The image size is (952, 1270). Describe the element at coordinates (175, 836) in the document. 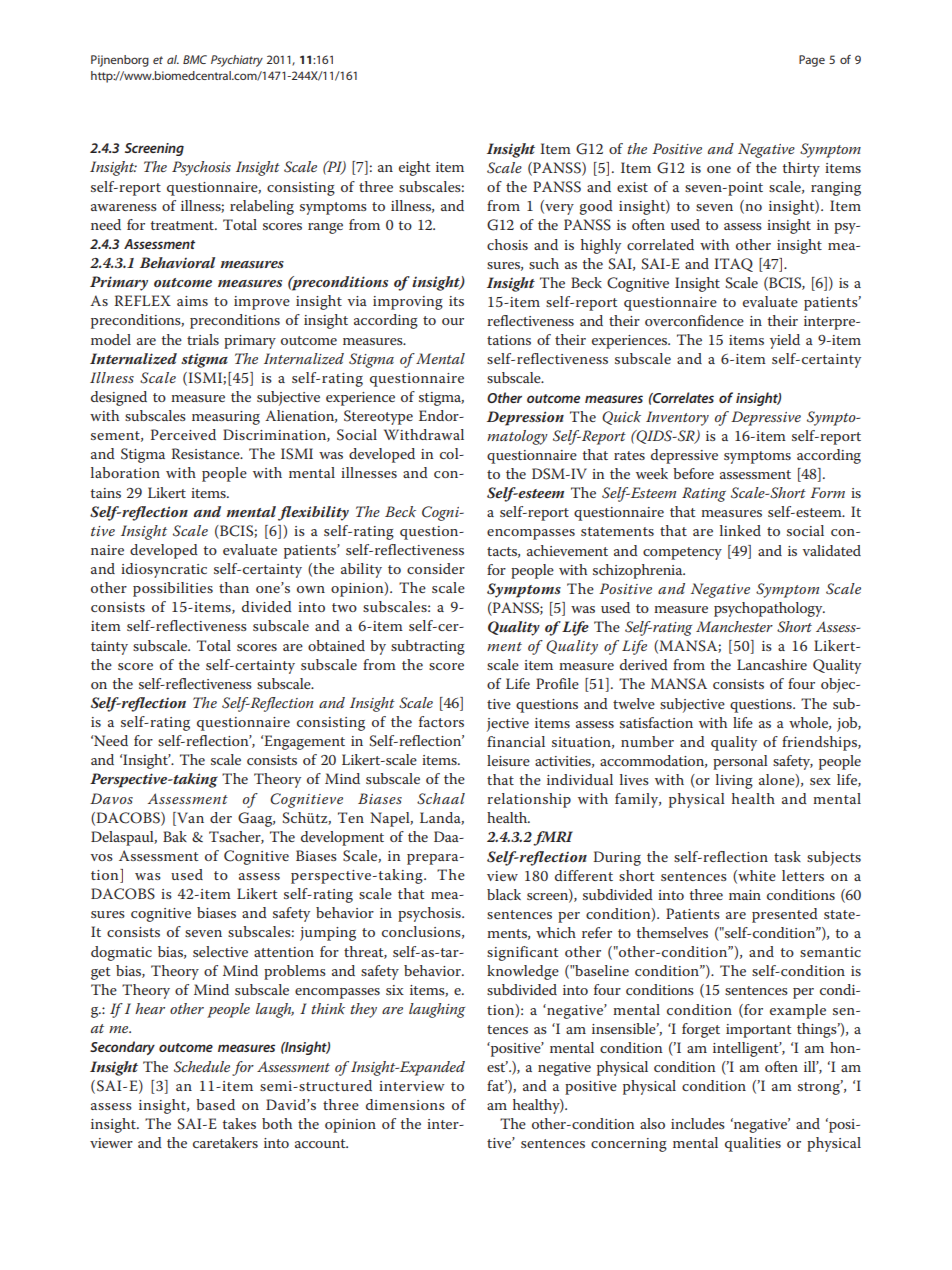

I see `Bak` at that location.
